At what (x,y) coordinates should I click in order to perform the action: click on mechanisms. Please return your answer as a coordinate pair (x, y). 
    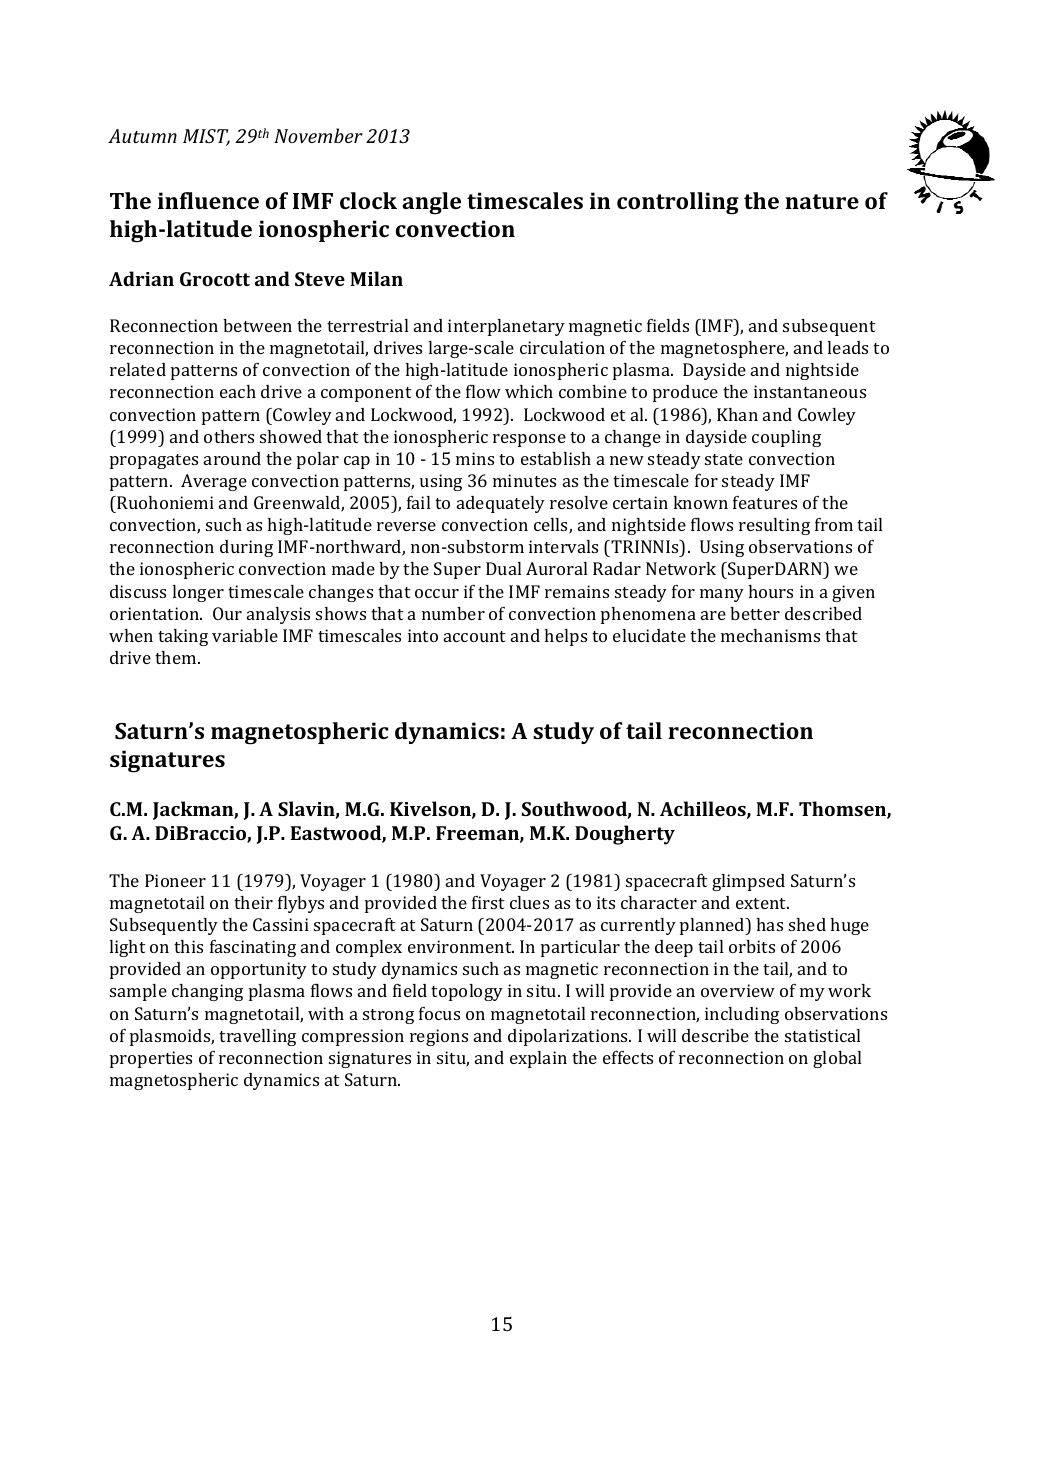
    Looking at the image, I should click on (770, 635).
